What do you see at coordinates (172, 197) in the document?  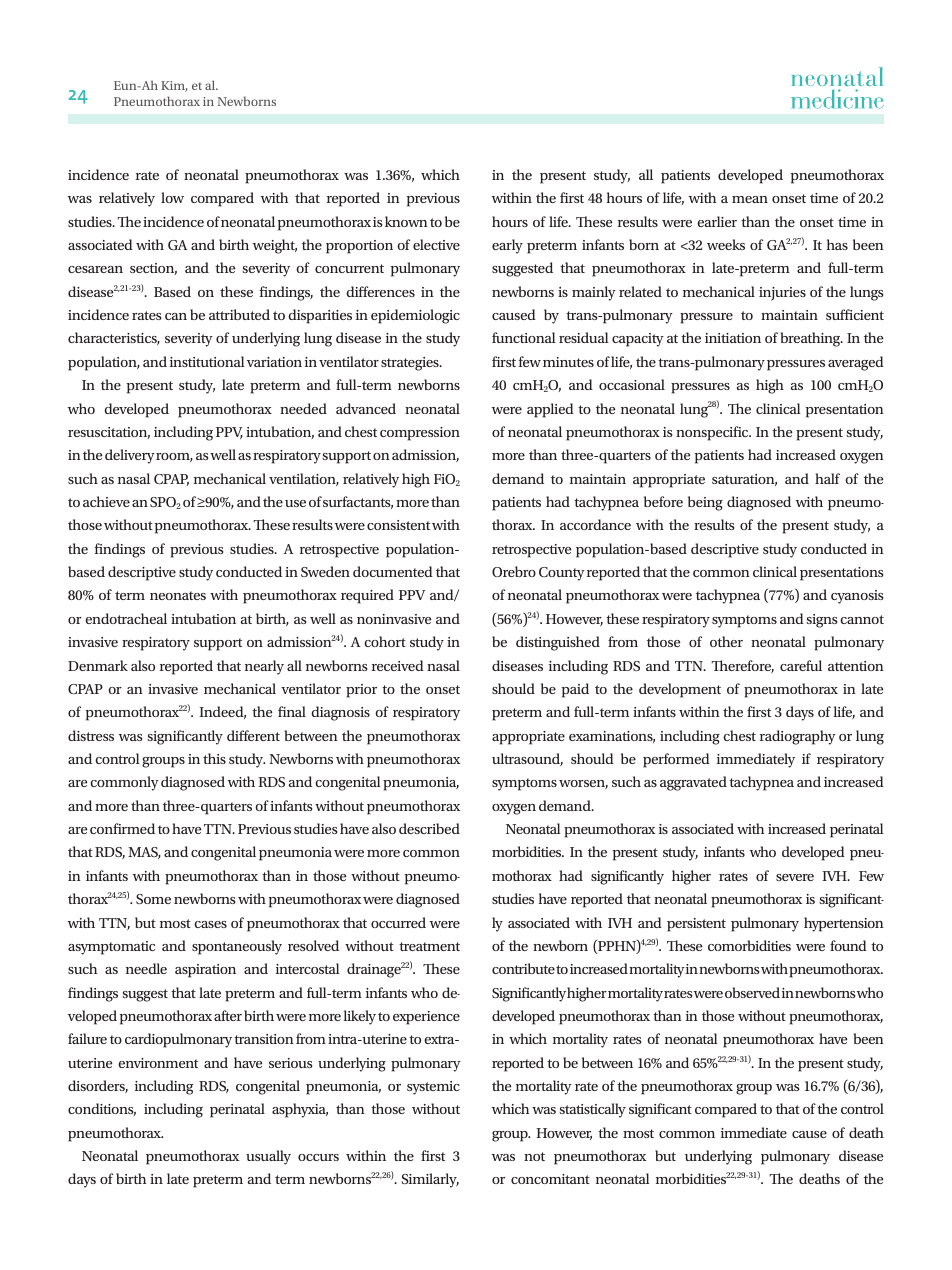 I see `low` at bounding box center [172, 197].
